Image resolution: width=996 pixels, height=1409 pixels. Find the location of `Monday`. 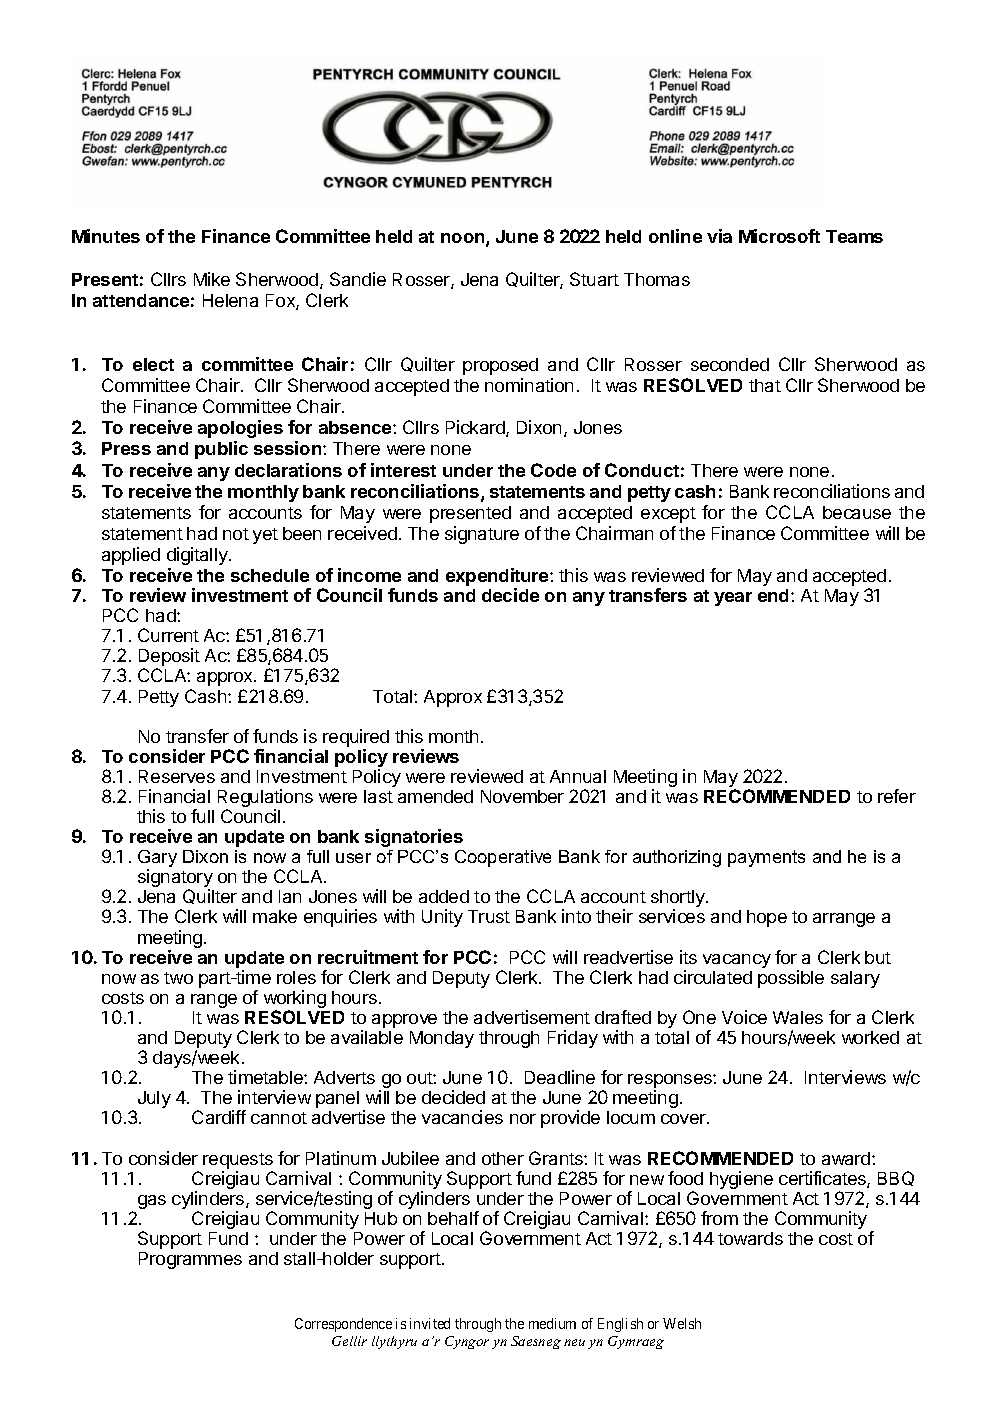

Monday is located at coordinates (442, 1039).
